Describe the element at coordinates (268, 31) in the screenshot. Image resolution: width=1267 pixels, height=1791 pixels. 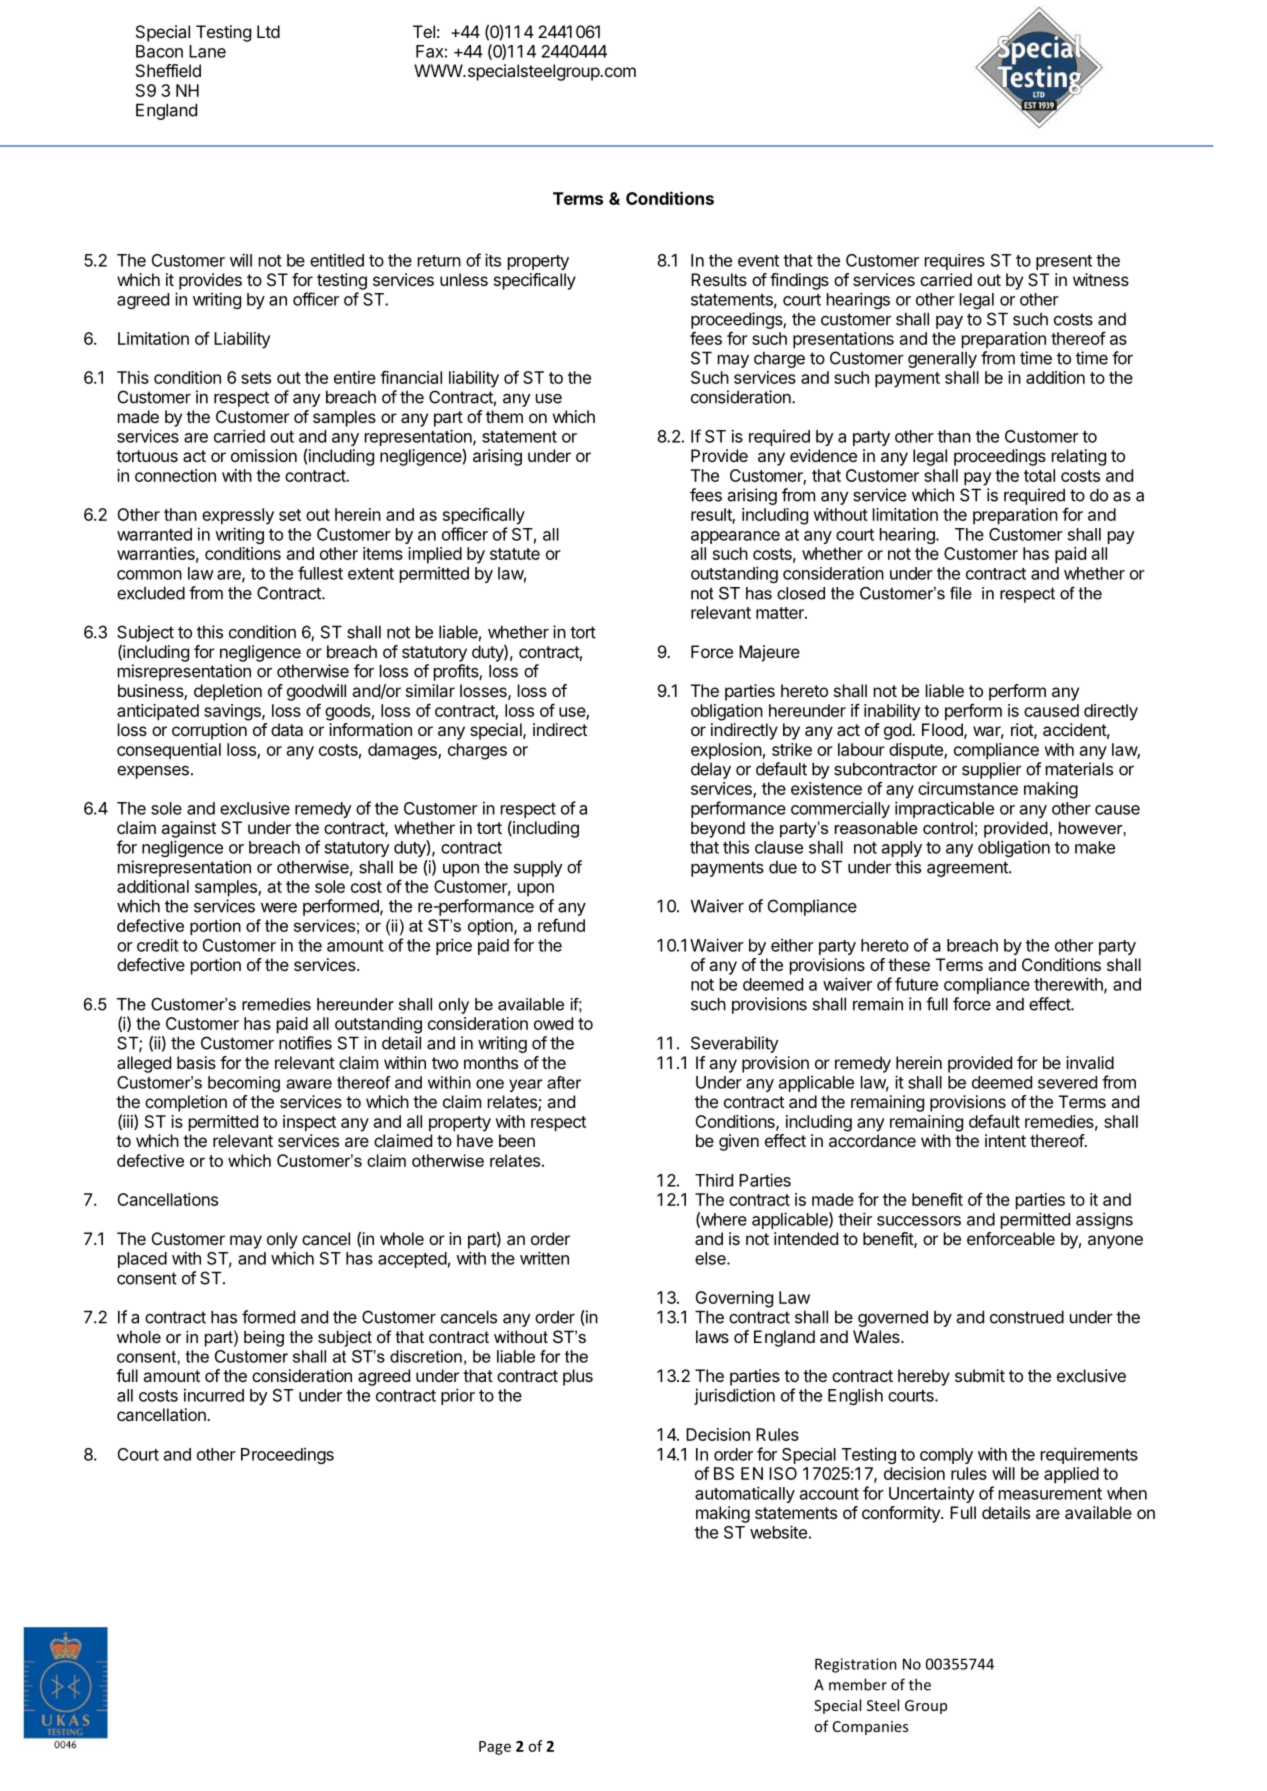
I see `Ltd` at that location.
